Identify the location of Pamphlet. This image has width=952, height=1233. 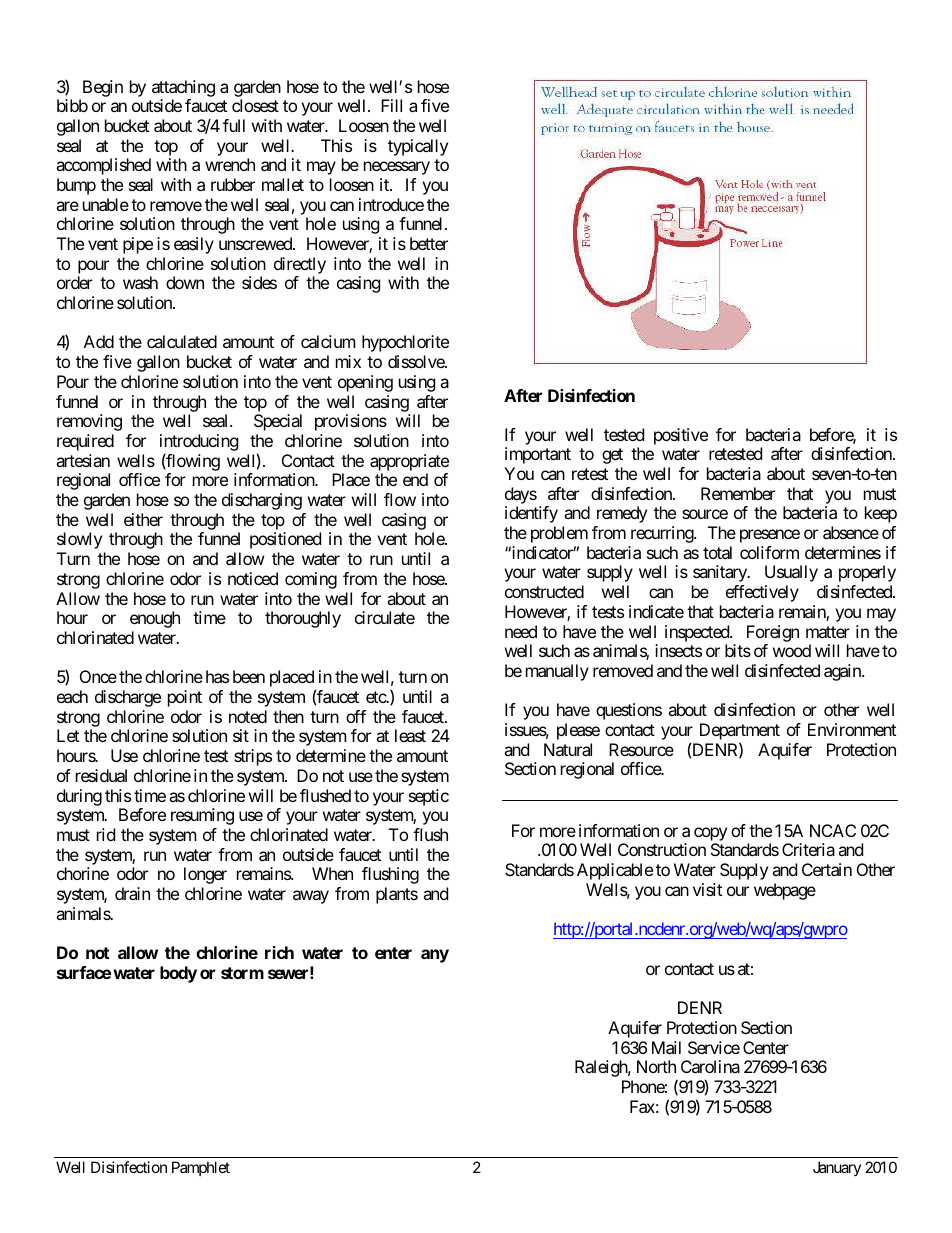
(201, 1168).
